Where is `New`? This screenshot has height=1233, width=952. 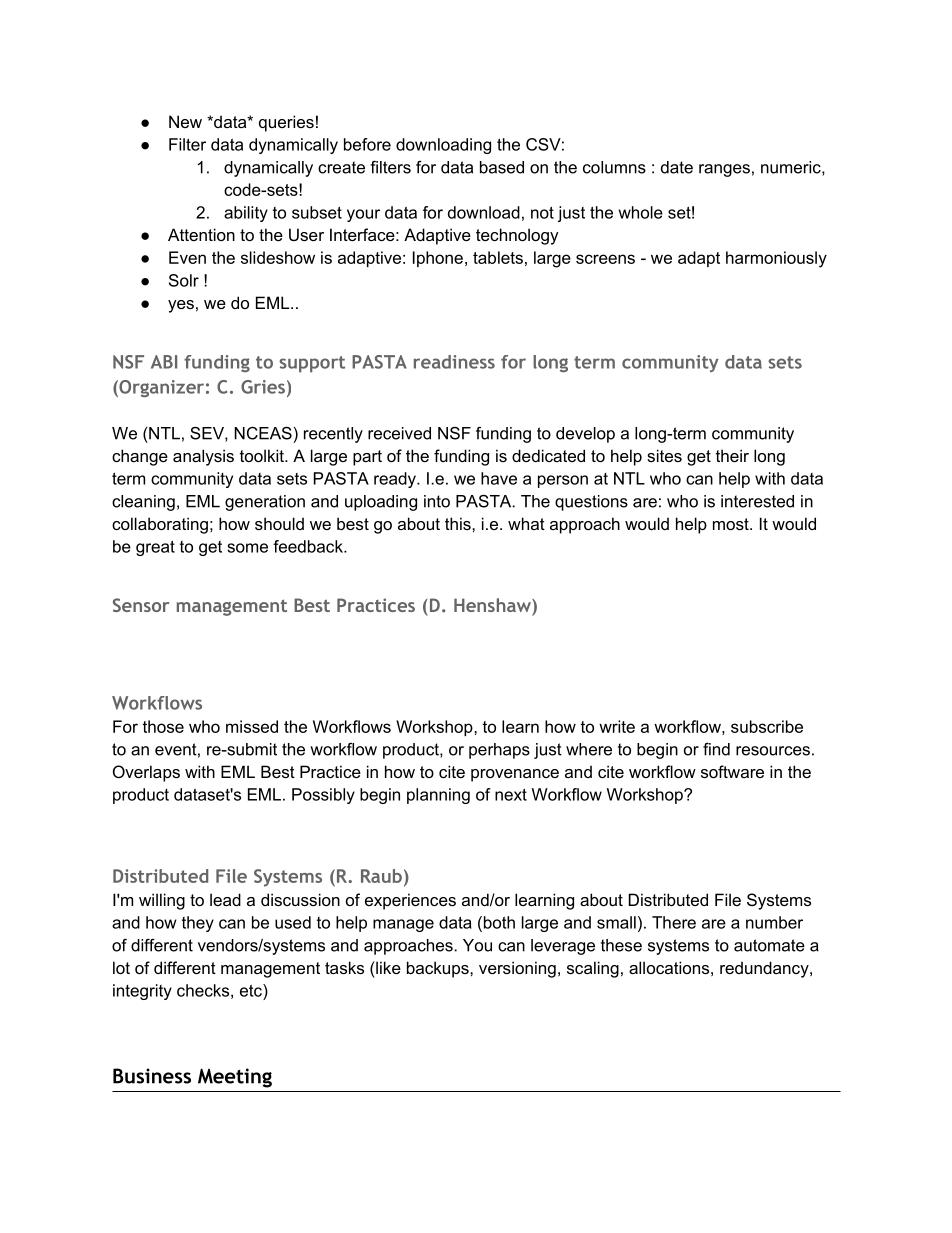 New is located at coordinates (185, 121).
